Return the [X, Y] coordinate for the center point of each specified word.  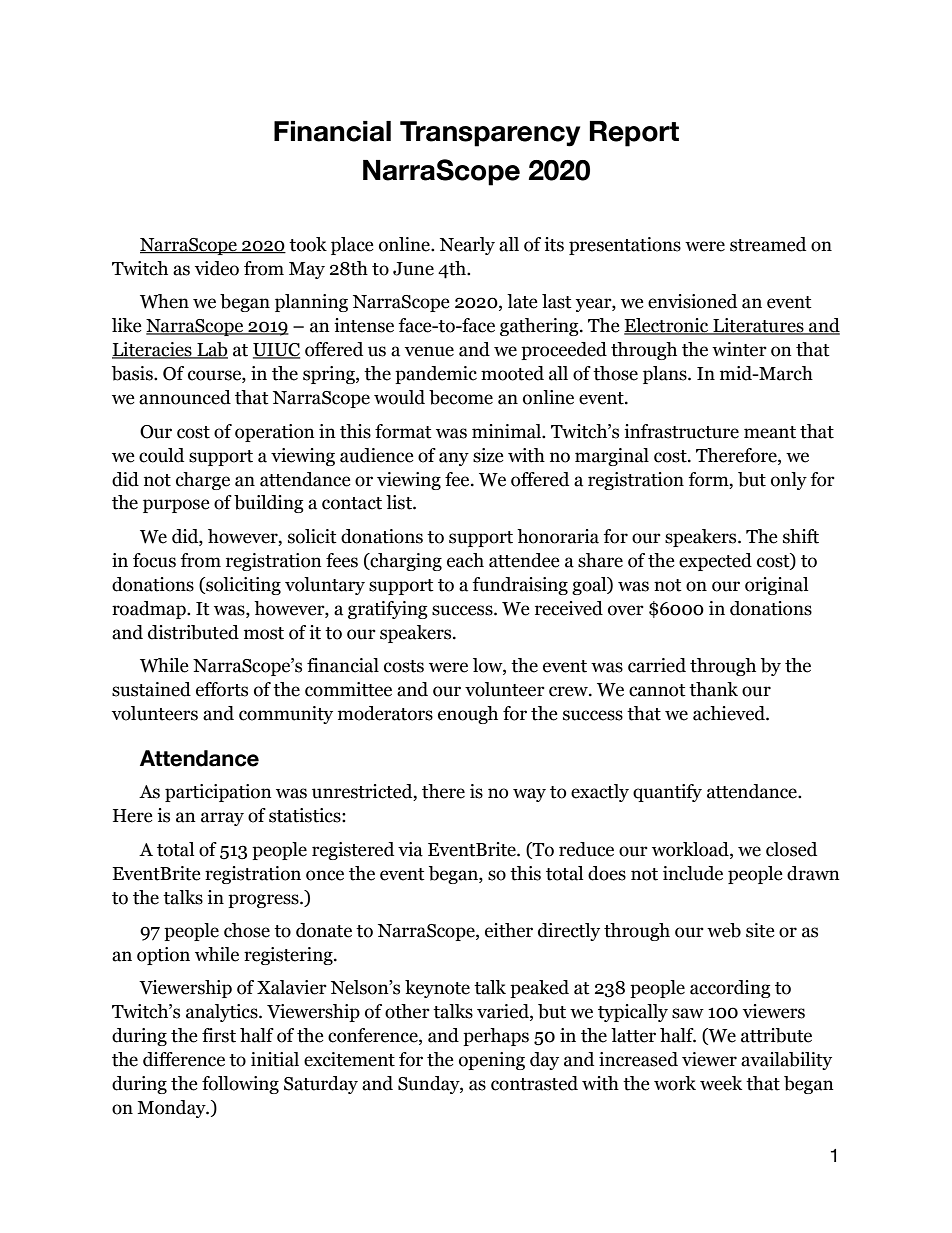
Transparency [490, 134]
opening [492, 1061]
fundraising [520, 586]
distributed [193, 632]
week [721, 1083]
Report [634, 134]
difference [184, 1059]
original [776, 586]
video [217, 268]
